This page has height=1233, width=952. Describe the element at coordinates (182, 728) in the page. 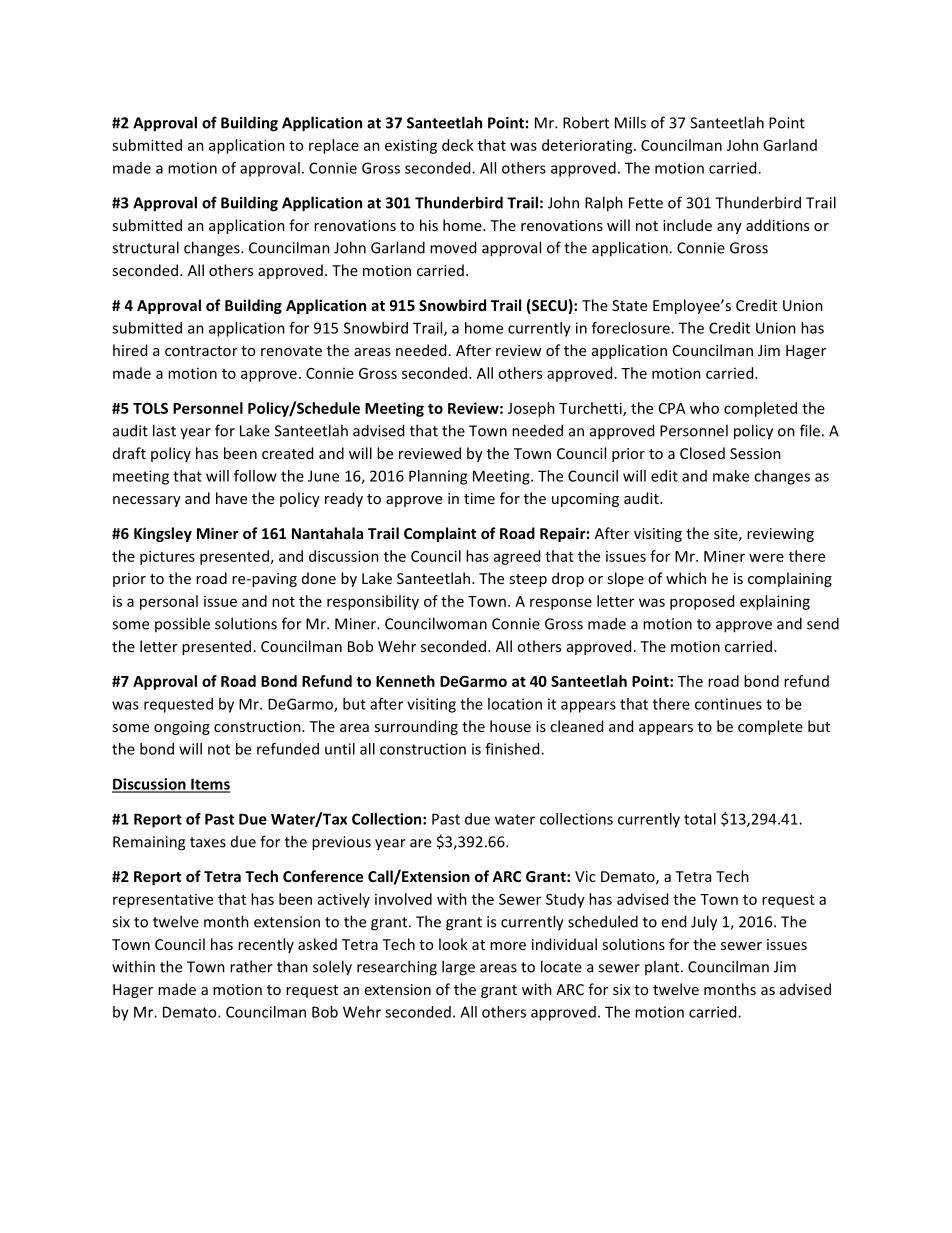

I see `ongoing` at that location.
